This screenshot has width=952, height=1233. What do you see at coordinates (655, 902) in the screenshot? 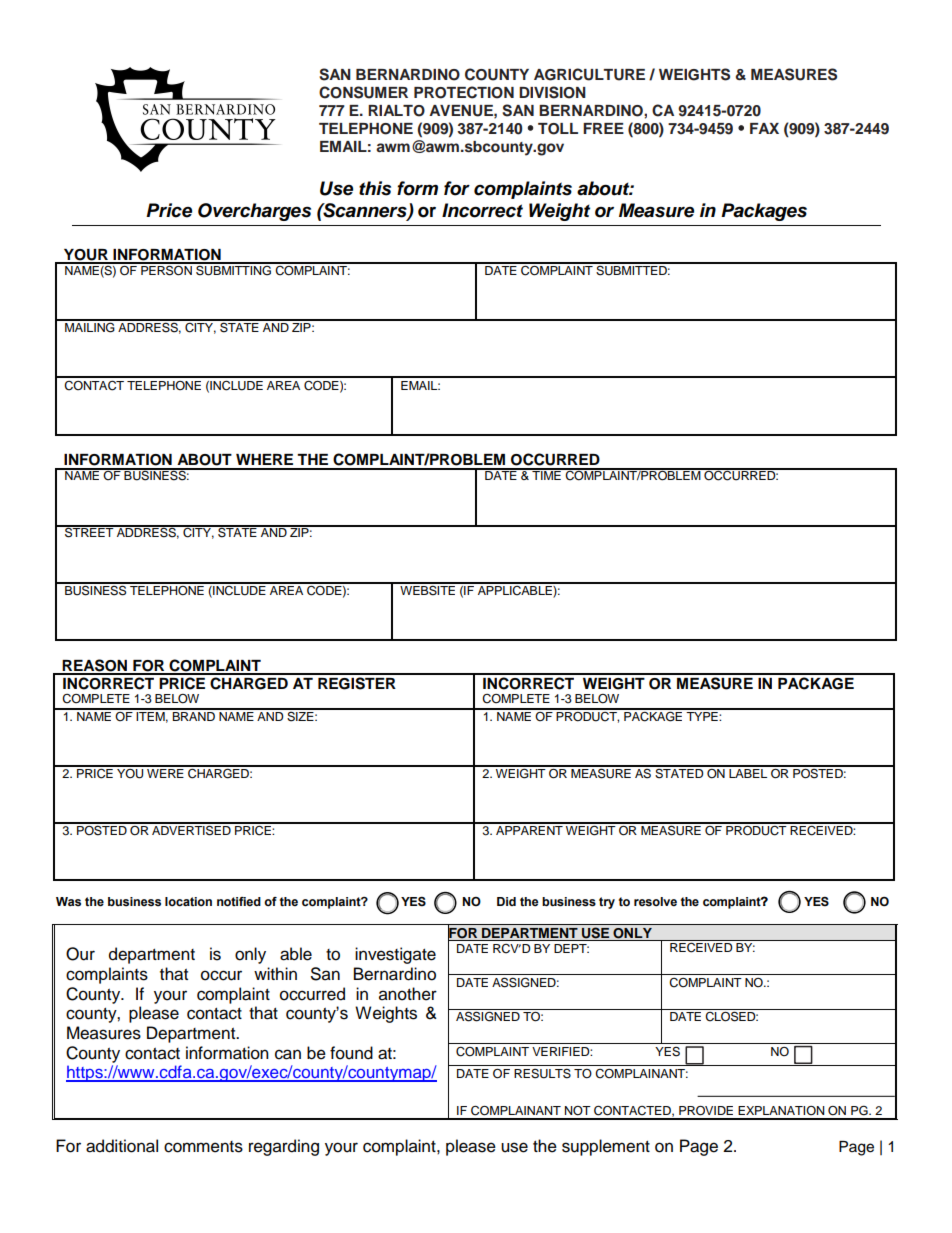
I see `resolve` at bounding box center [655, 902].
